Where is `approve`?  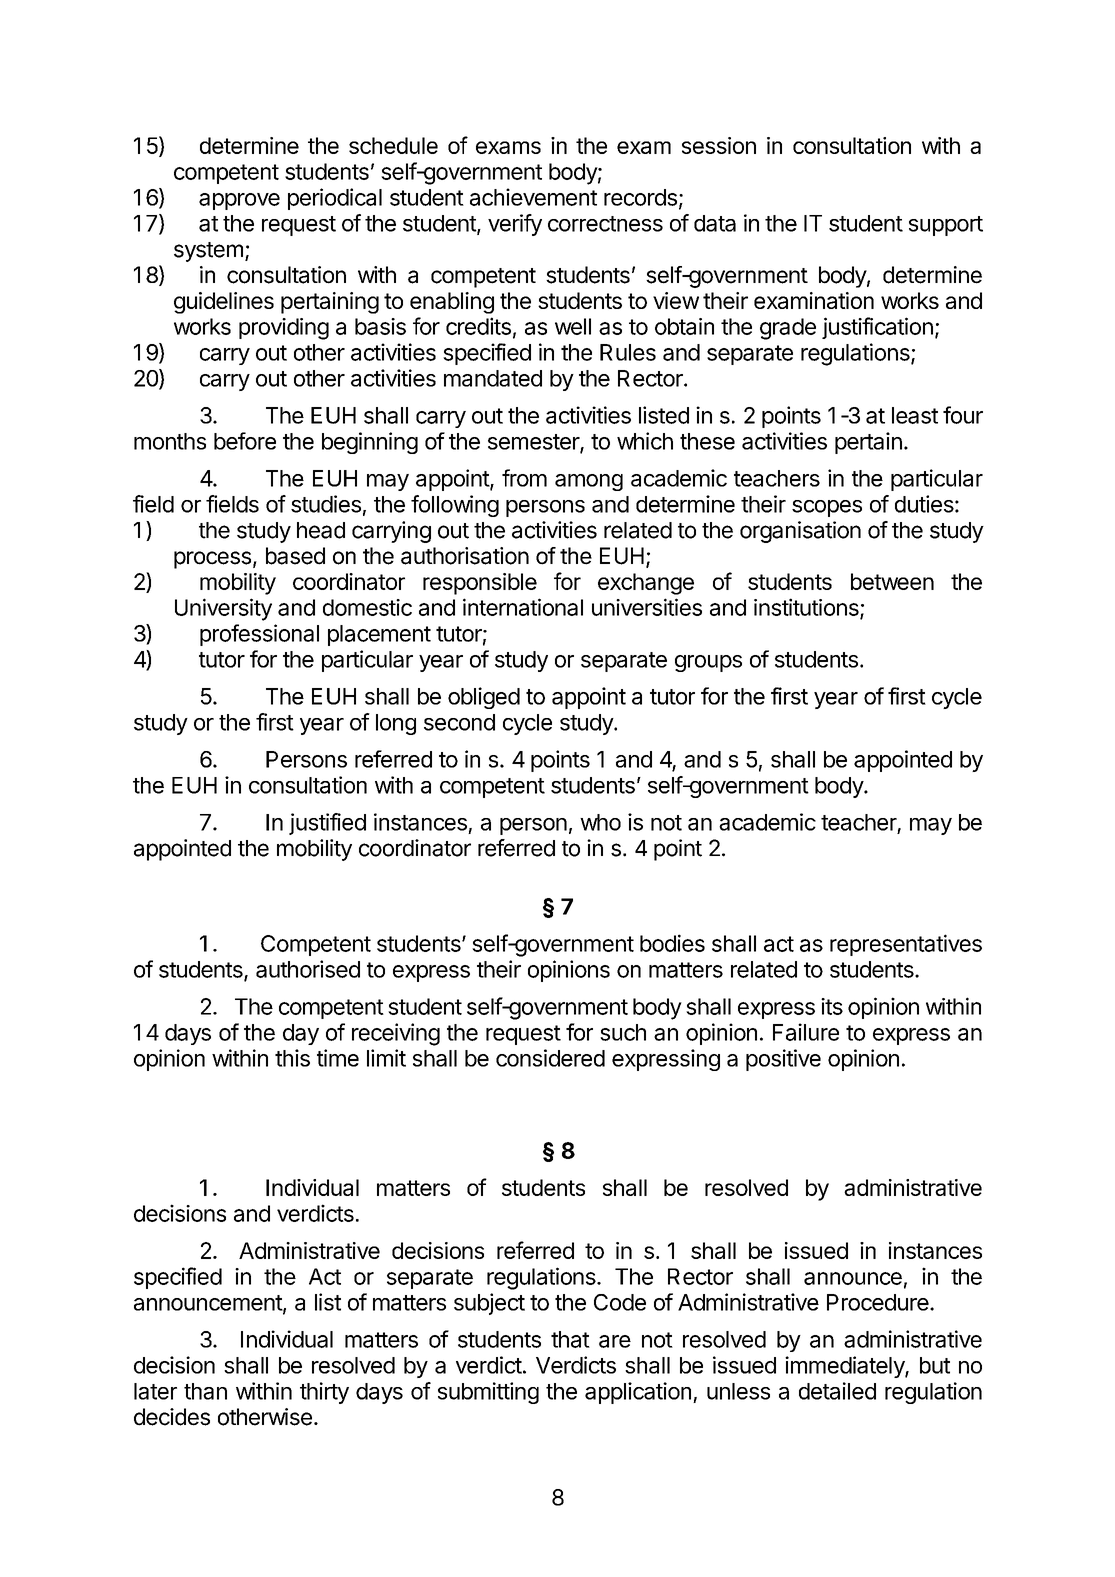
approve is located at coordinates (239, 201).
